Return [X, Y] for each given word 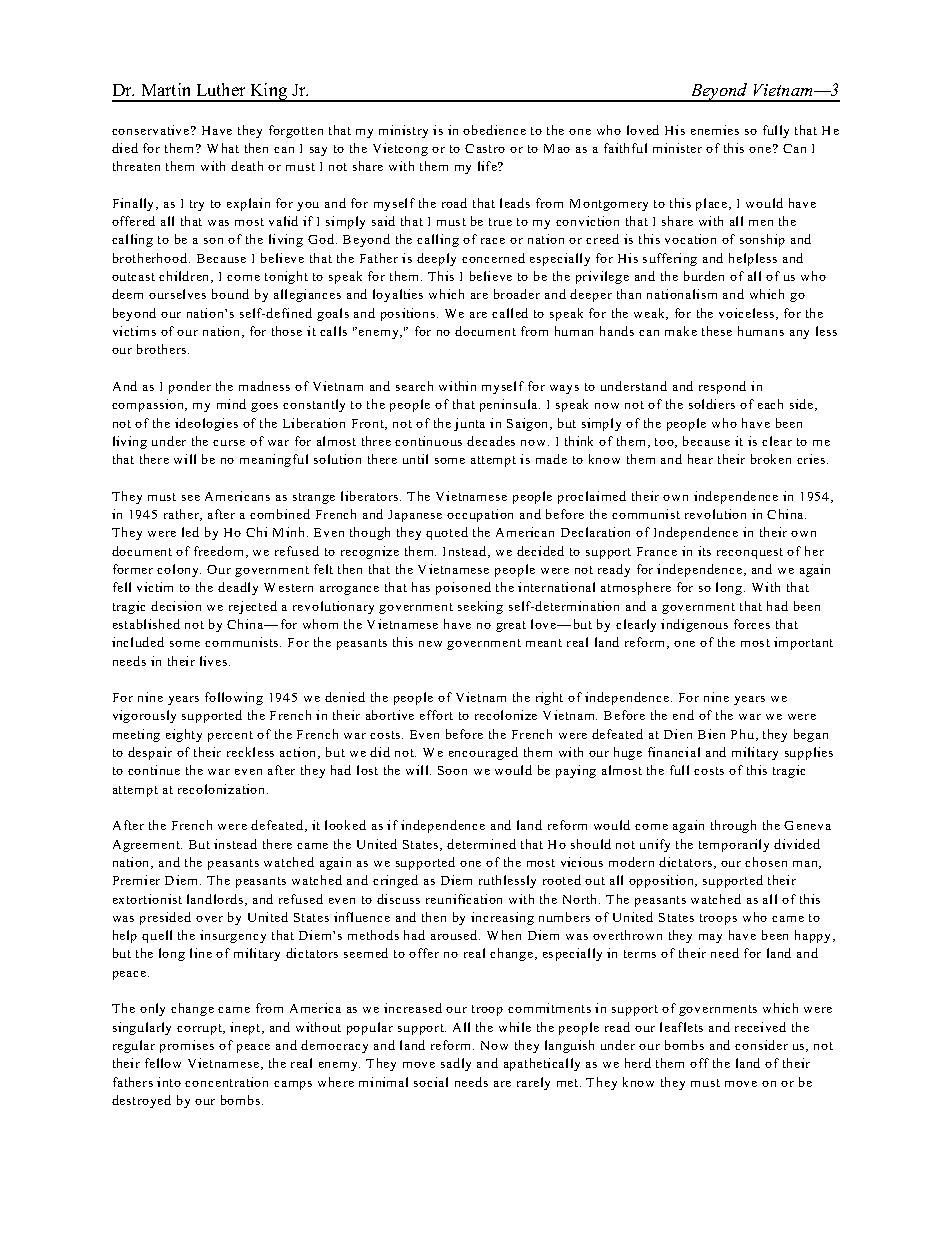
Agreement [147, 846]
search [414, 386]
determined [481, 844]
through [733, 826]
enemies [715, 130]
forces [752, 624]
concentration [226, 1082]
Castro [485, 148]
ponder [190, 387]
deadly [238, 588]
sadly [456, 1064]
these [717, 331]
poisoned [463, 588]
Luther [221, 89]
